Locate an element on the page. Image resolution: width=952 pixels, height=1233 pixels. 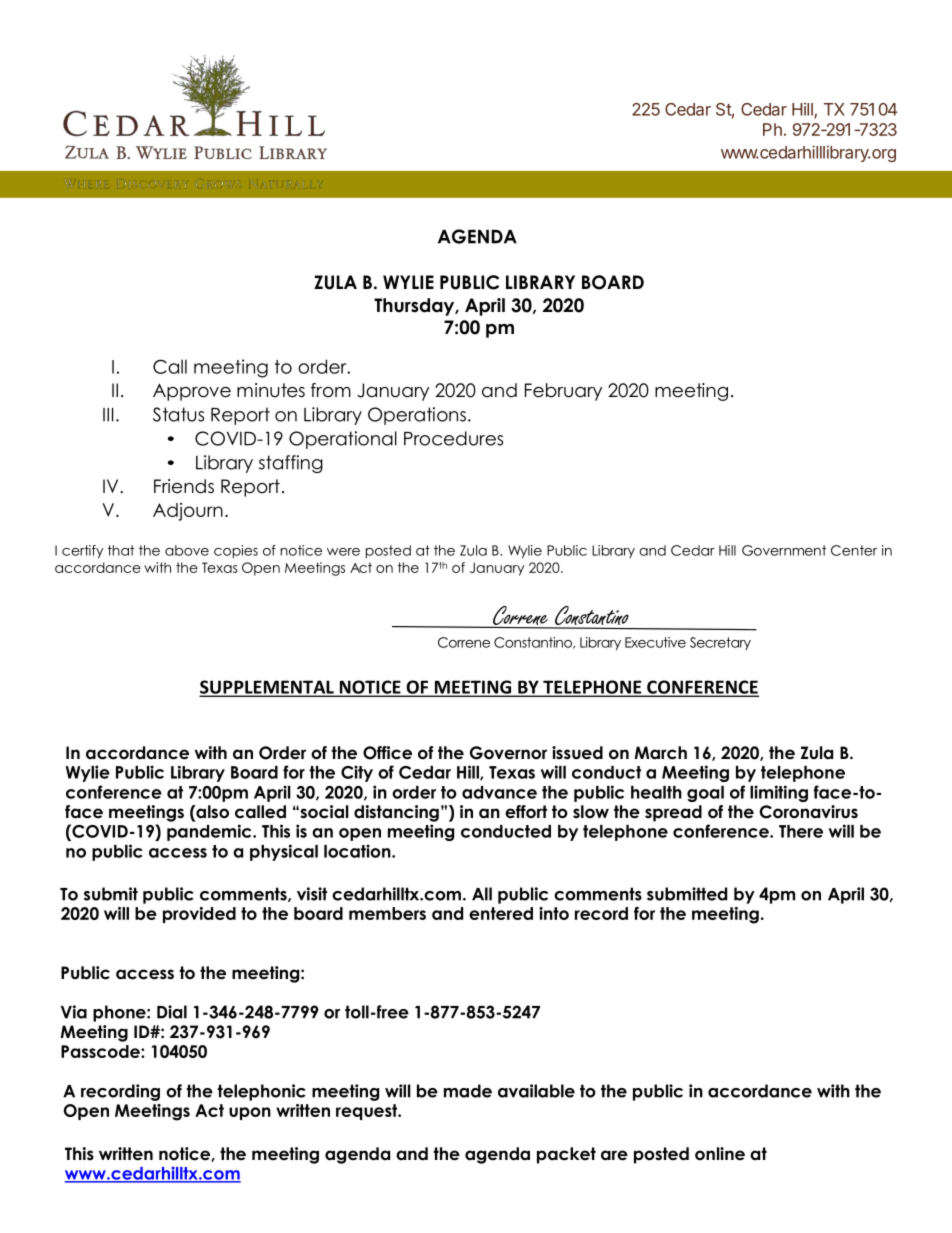
limiting is located at coordinates (779, 793).
